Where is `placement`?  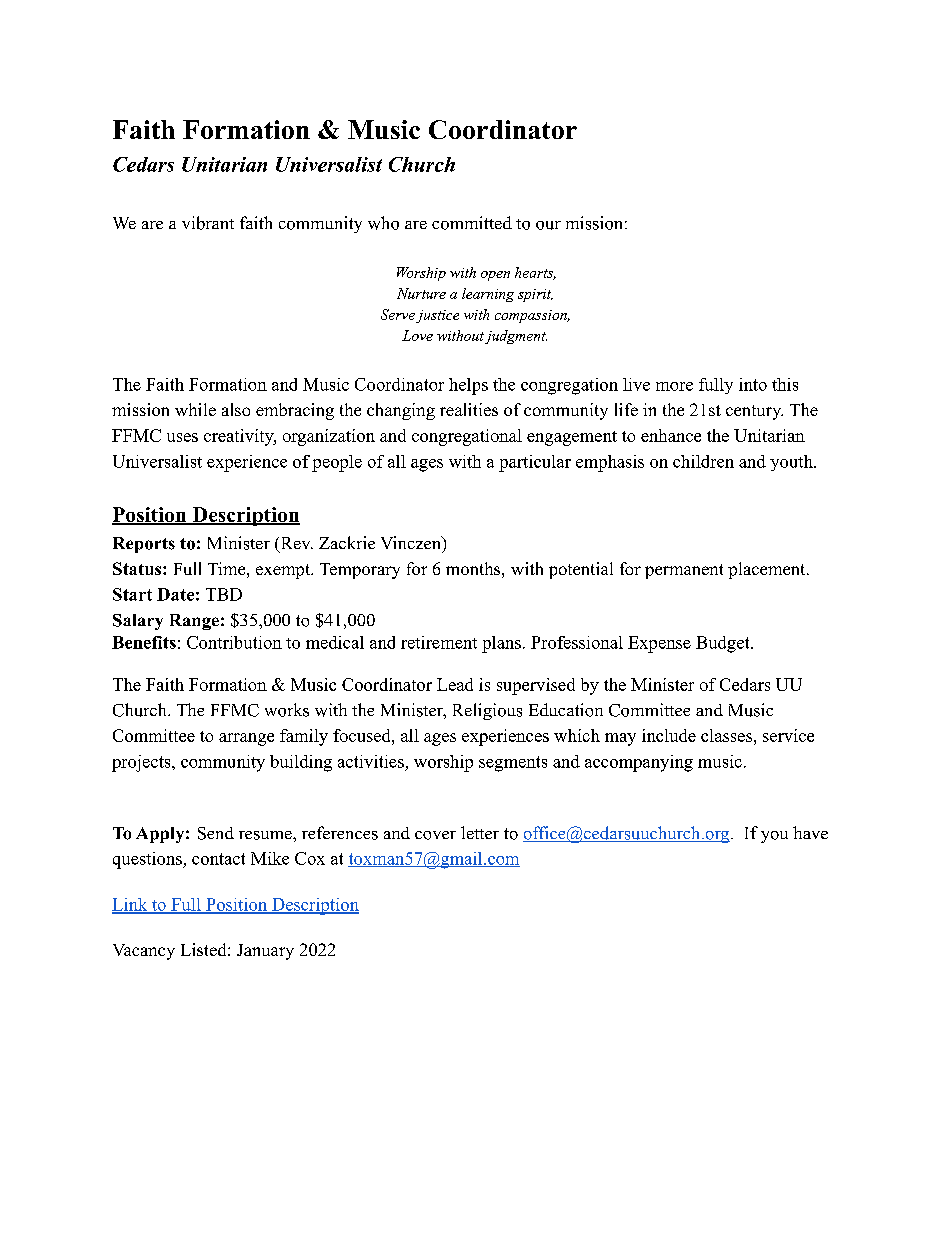 placement is located at coordinates (766, 570).
